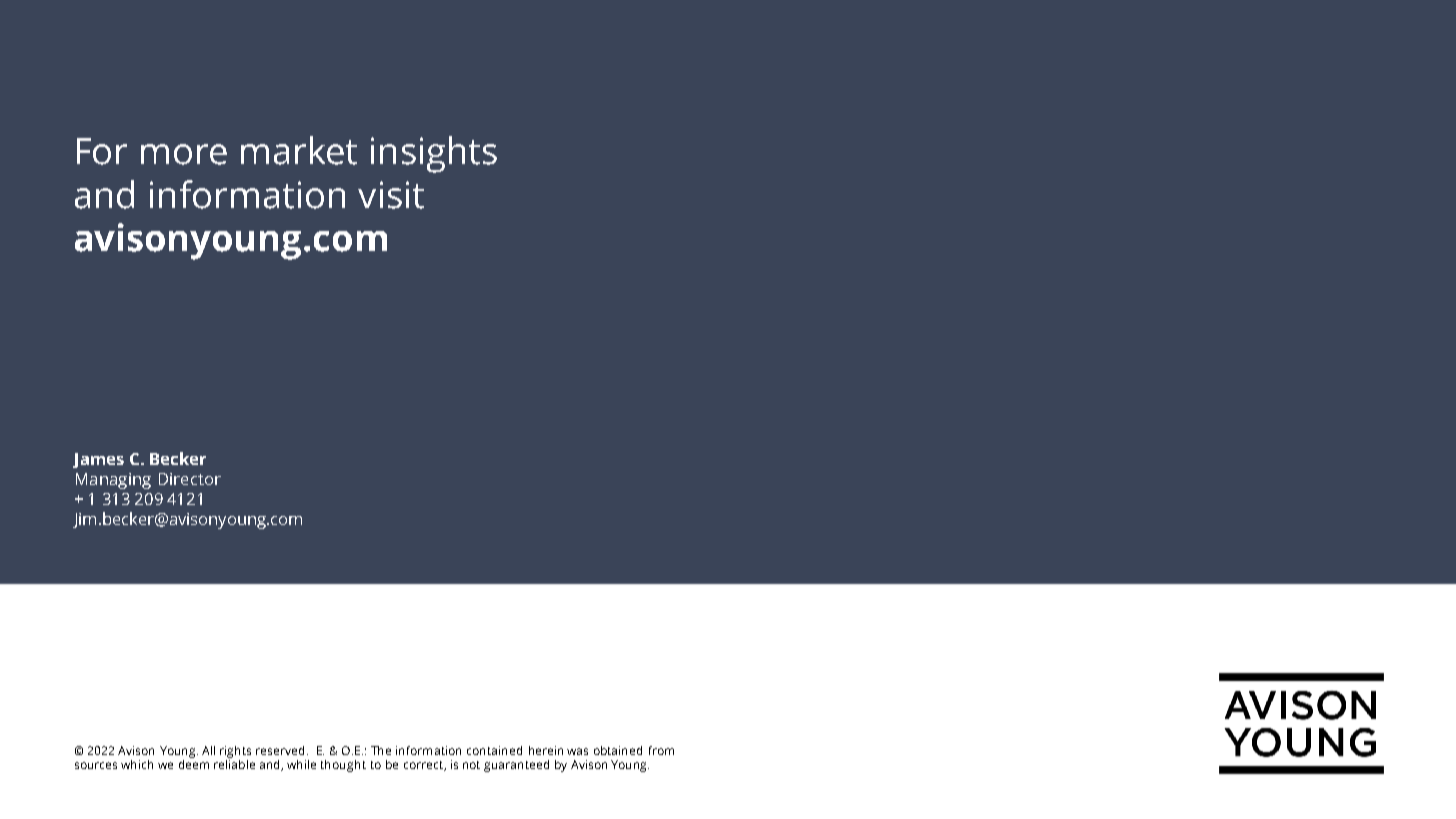  Describe the element at coordinates (391, 195) in the image. I see `visit` at that location.
